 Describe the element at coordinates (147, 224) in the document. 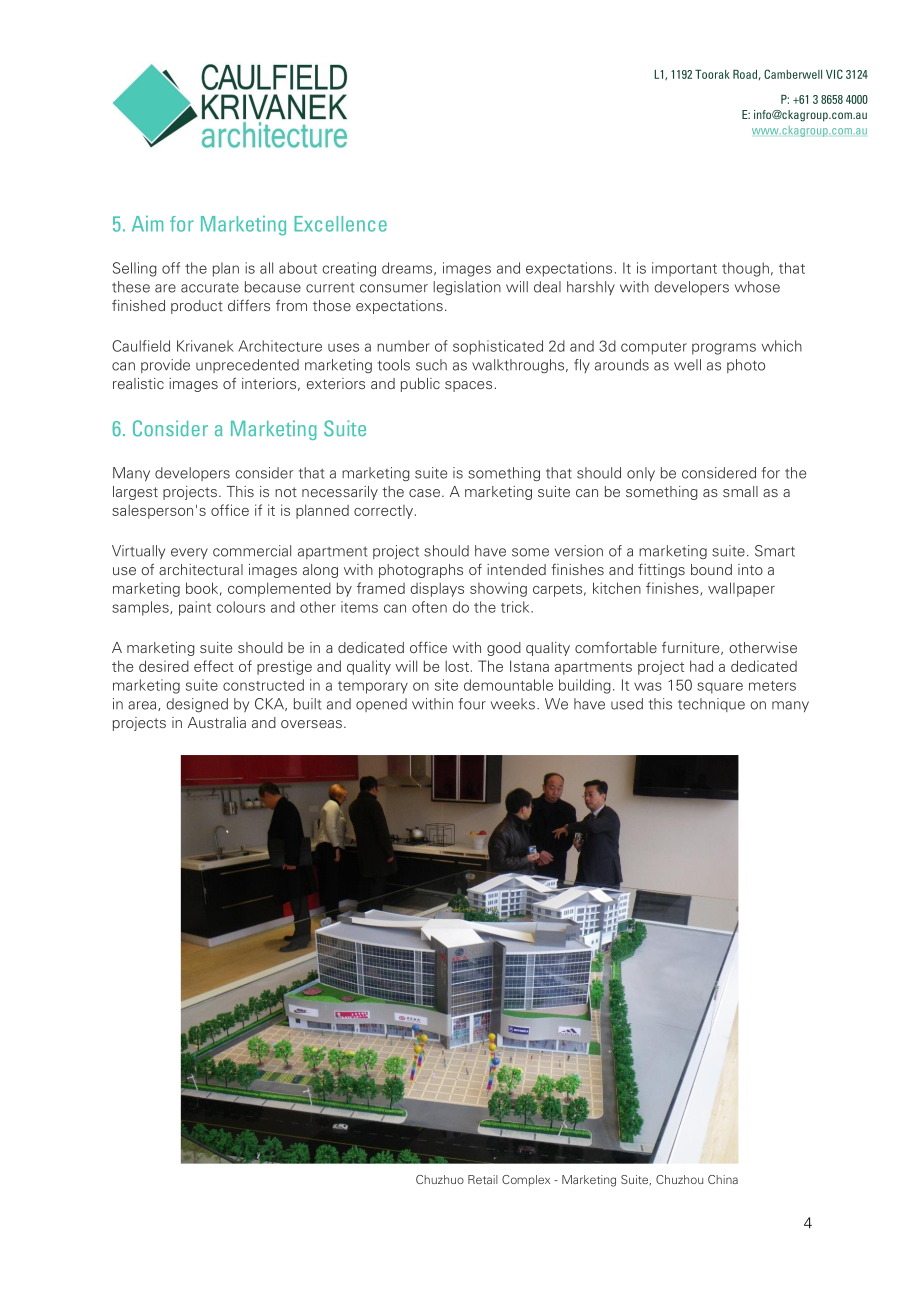

I see `Aim` at that location.
